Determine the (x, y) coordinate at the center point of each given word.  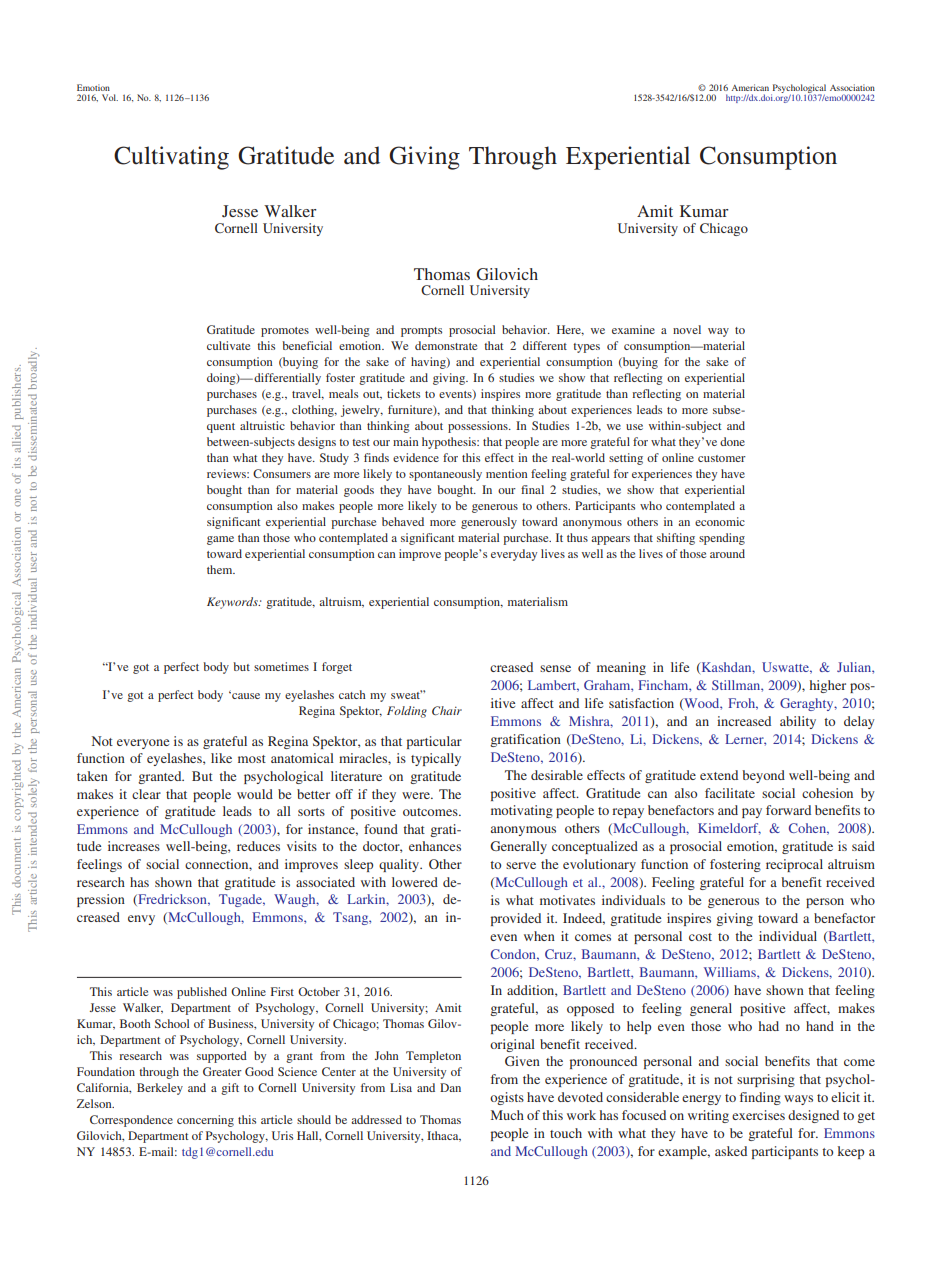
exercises (758, 1115)
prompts (421, 332)
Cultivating (171, 158)
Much (507, 1115)
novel (687, 329)
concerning (205, 1121)
